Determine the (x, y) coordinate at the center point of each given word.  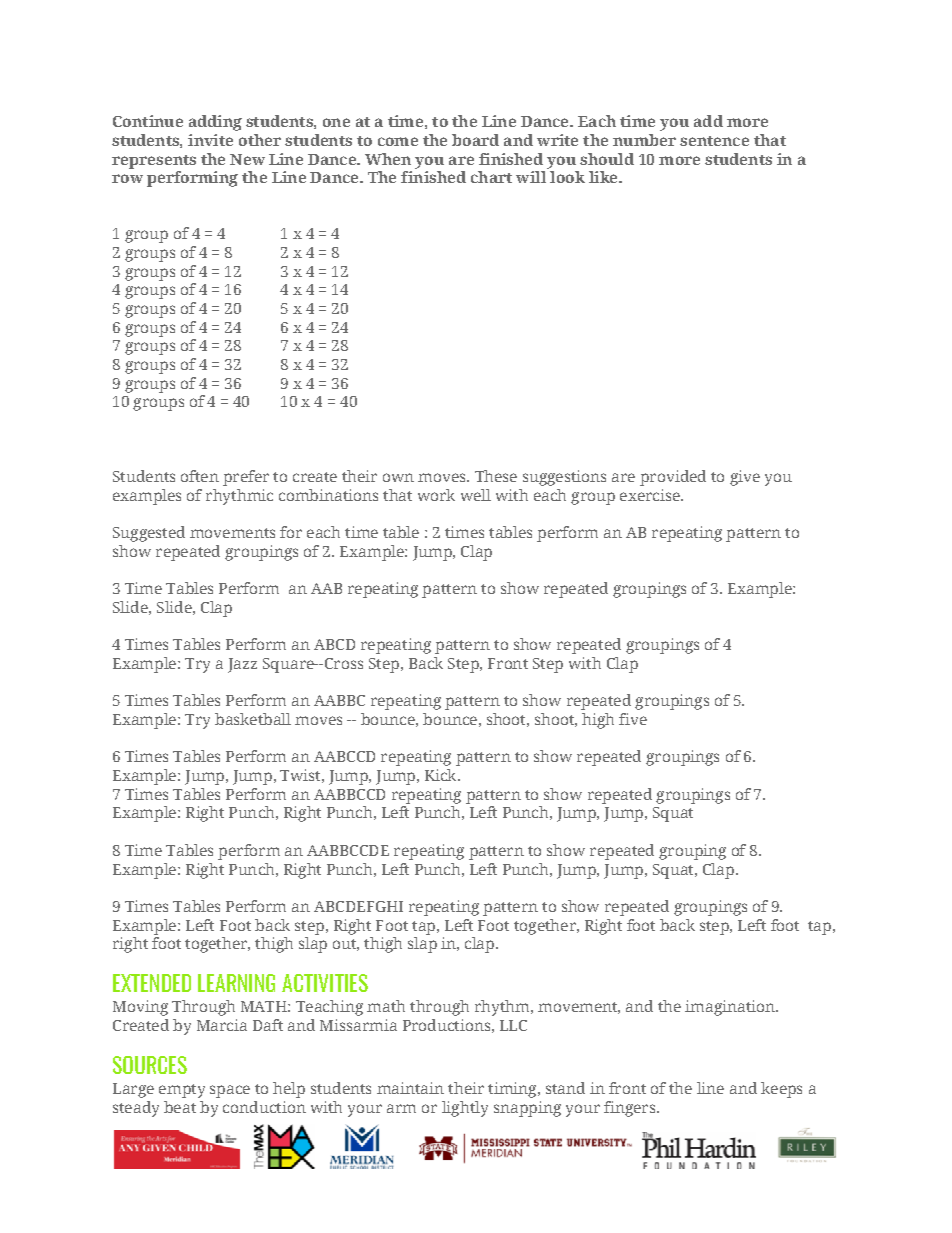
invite (210, 140)
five (633, 719)
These (496, 476)
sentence (714, 141)
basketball (253, 719)
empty (182, 1091)
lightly (465, 1109)
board (475, 140)
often (200, 476)
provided (673, 478)
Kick (442, 775)
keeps (781, 1090)
